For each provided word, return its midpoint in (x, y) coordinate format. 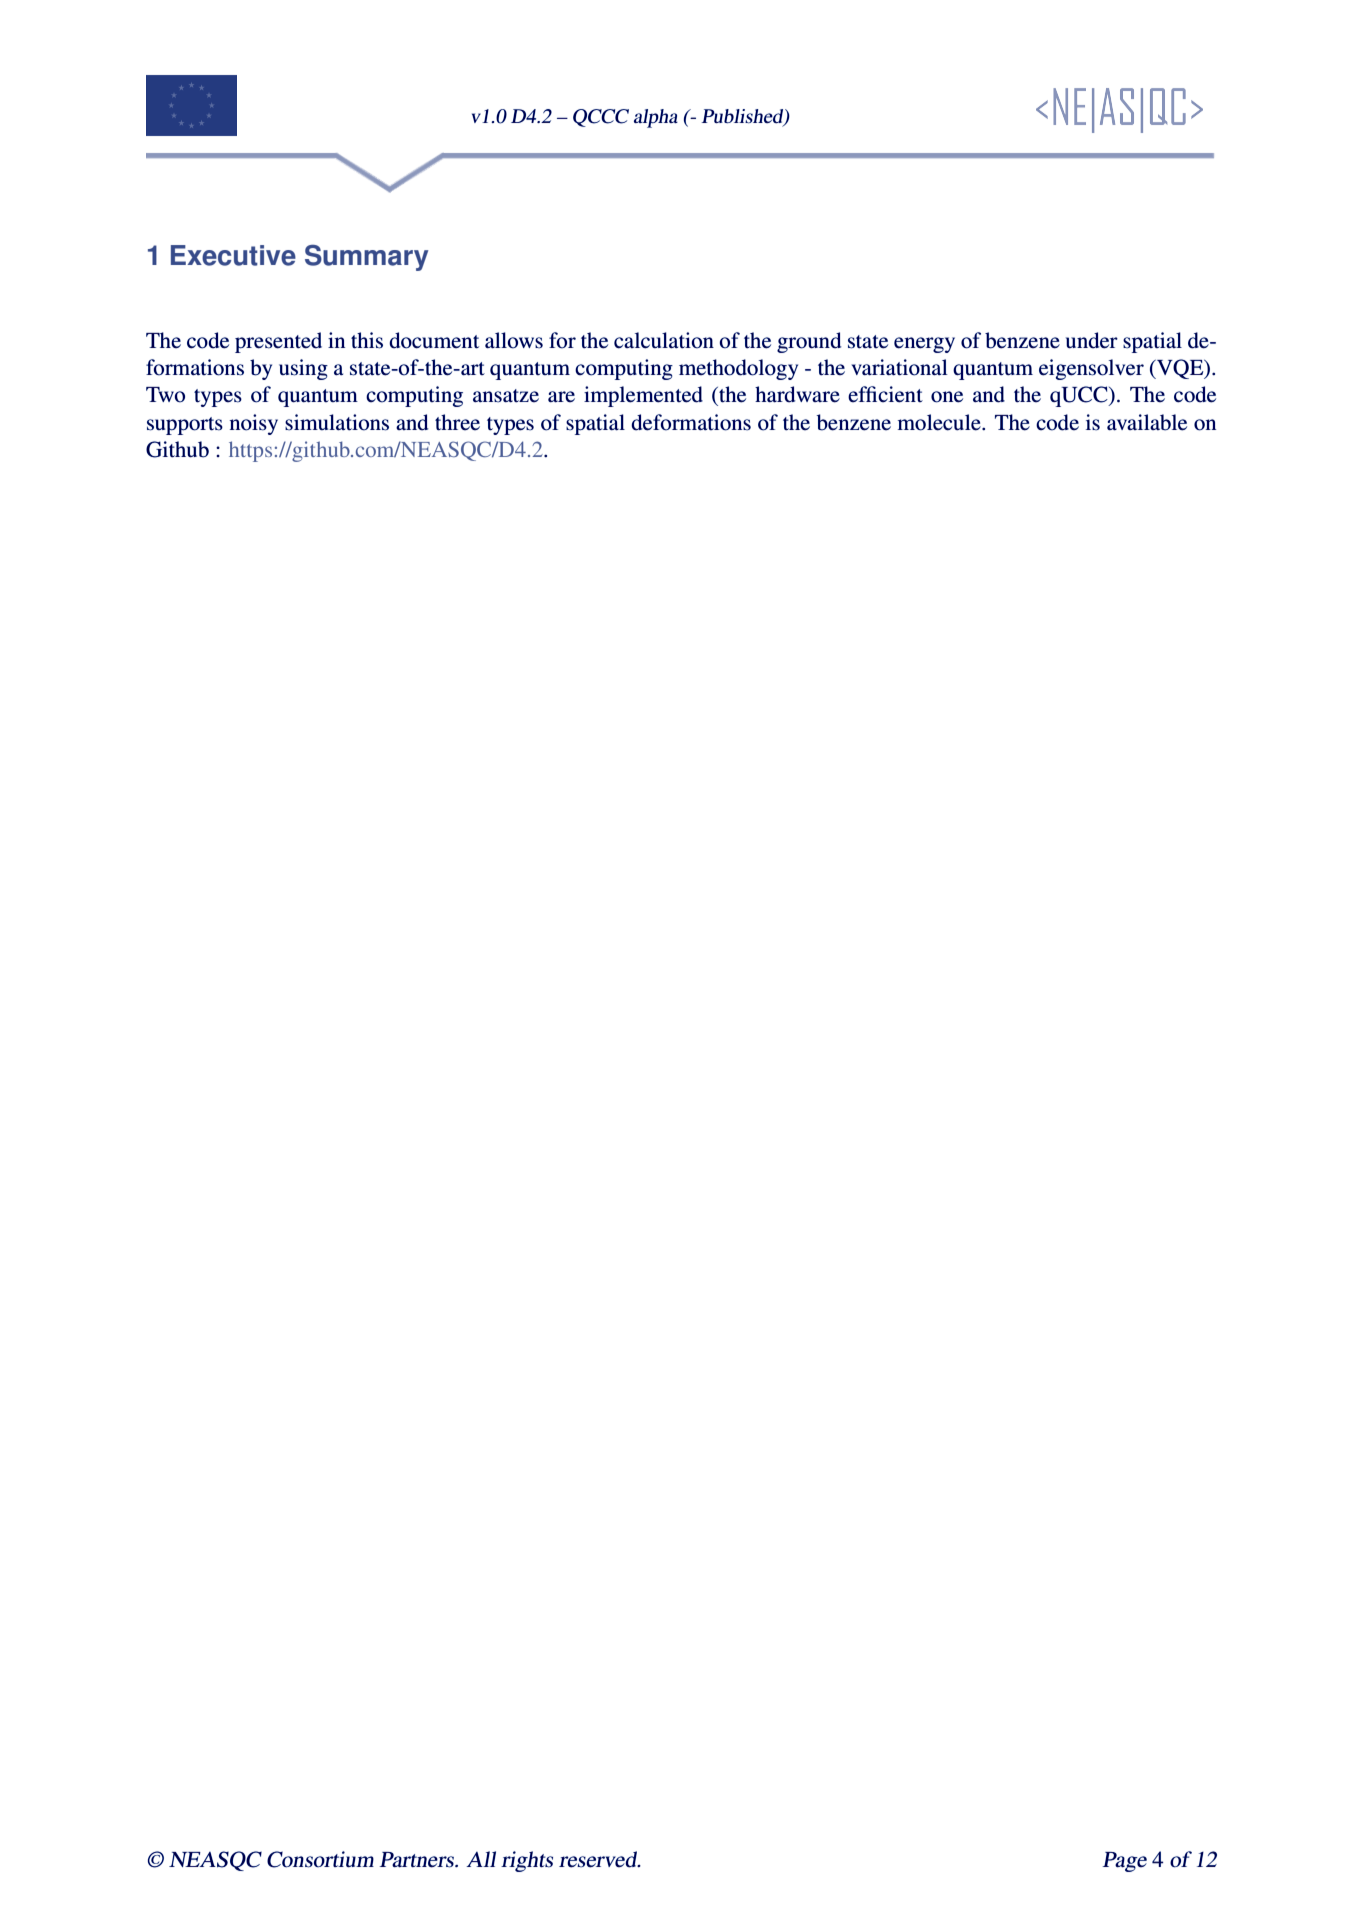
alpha (656, 118)
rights (527, 1861)
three (457, 422)
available (1147, 422)
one (947, 397)
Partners (417, 1860)
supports (185, 426)
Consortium (320, 1859)
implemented (643, 396)
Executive (233, 255)
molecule (940, 422)
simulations (337, 422)
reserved (599, 1859)
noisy (254, 424)
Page (1124, 1862)
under (1092, 340)
